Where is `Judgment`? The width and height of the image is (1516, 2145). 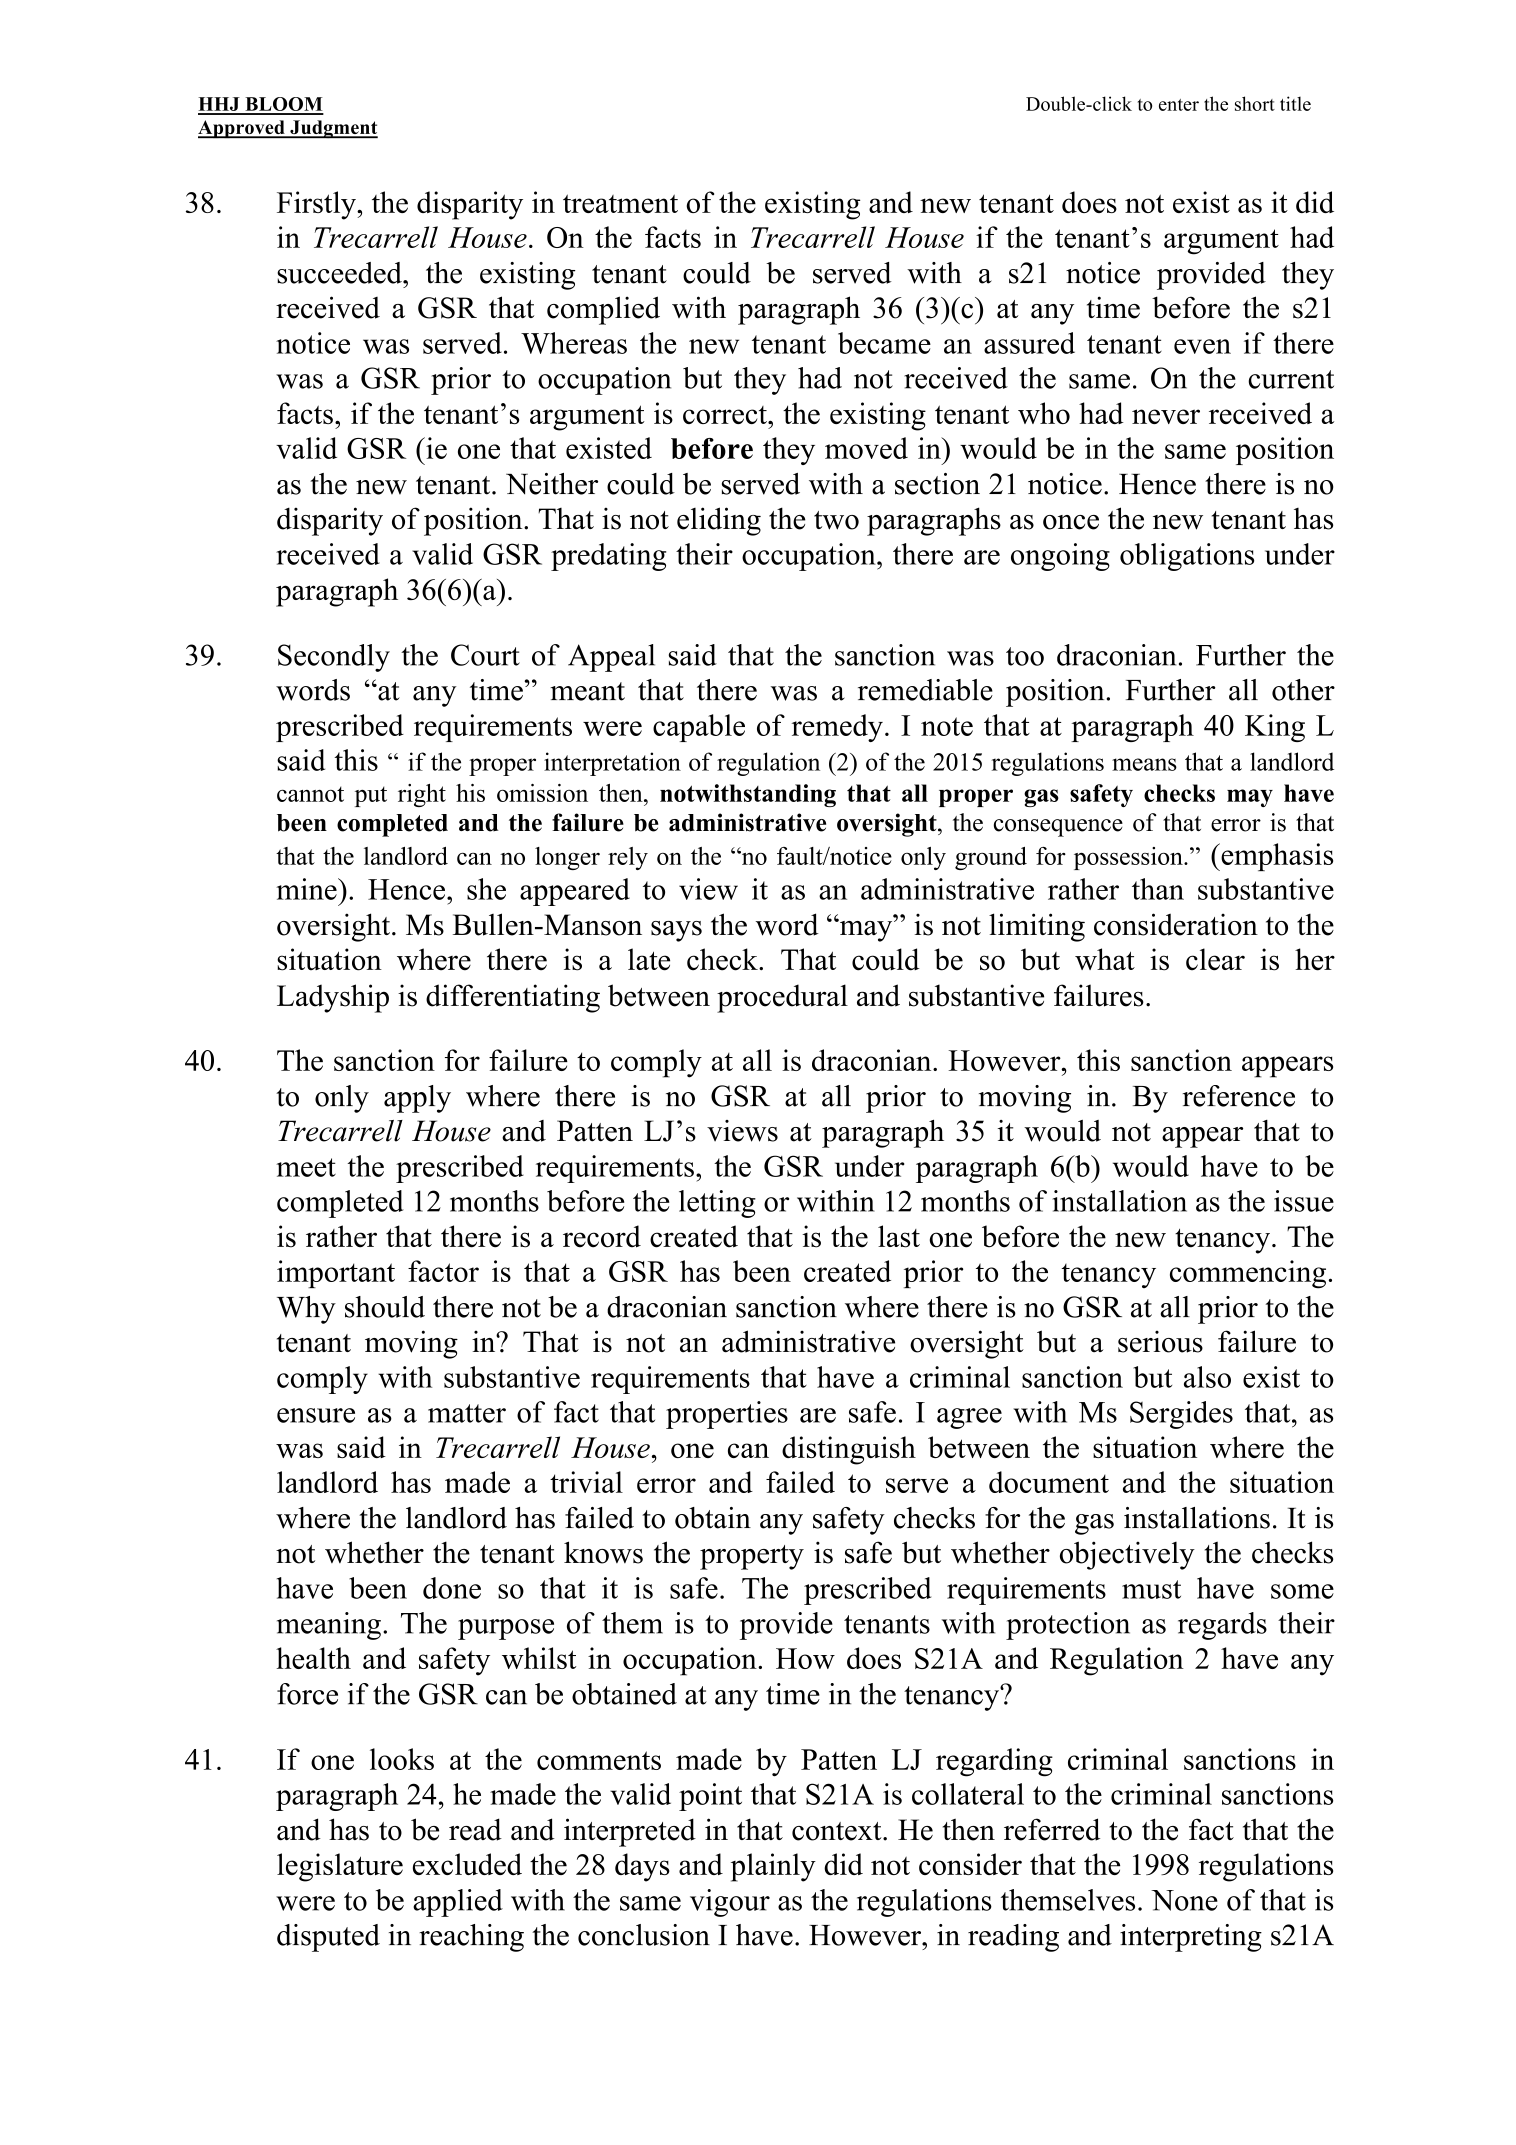 Judgment is located at coordinates (333, 129).
